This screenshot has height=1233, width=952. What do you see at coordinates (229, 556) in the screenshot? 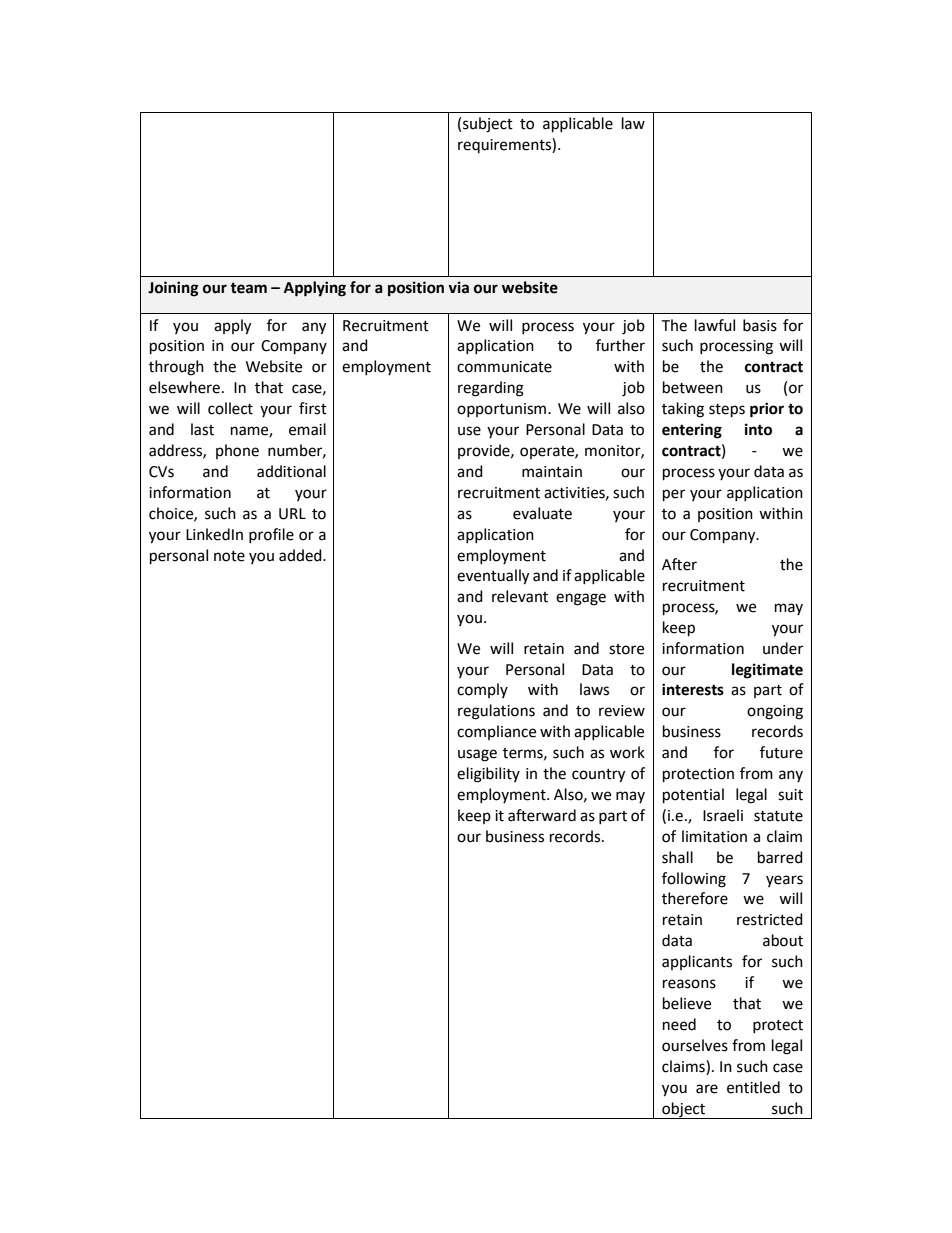
I see `note` at bounding box center [229, 556].
